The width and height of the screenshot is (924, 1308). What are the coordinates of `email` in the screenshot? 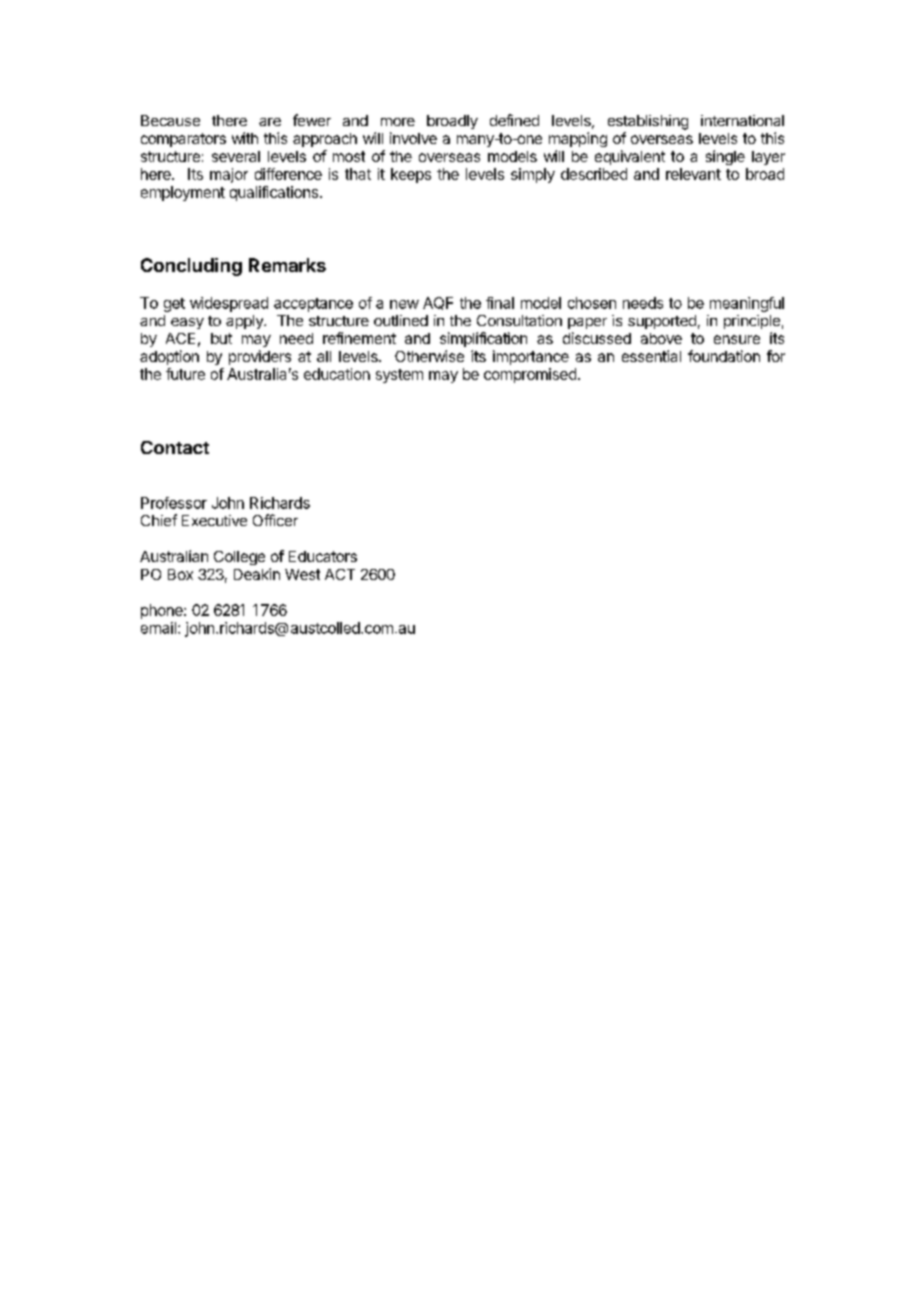 It's located at (158, 628).
